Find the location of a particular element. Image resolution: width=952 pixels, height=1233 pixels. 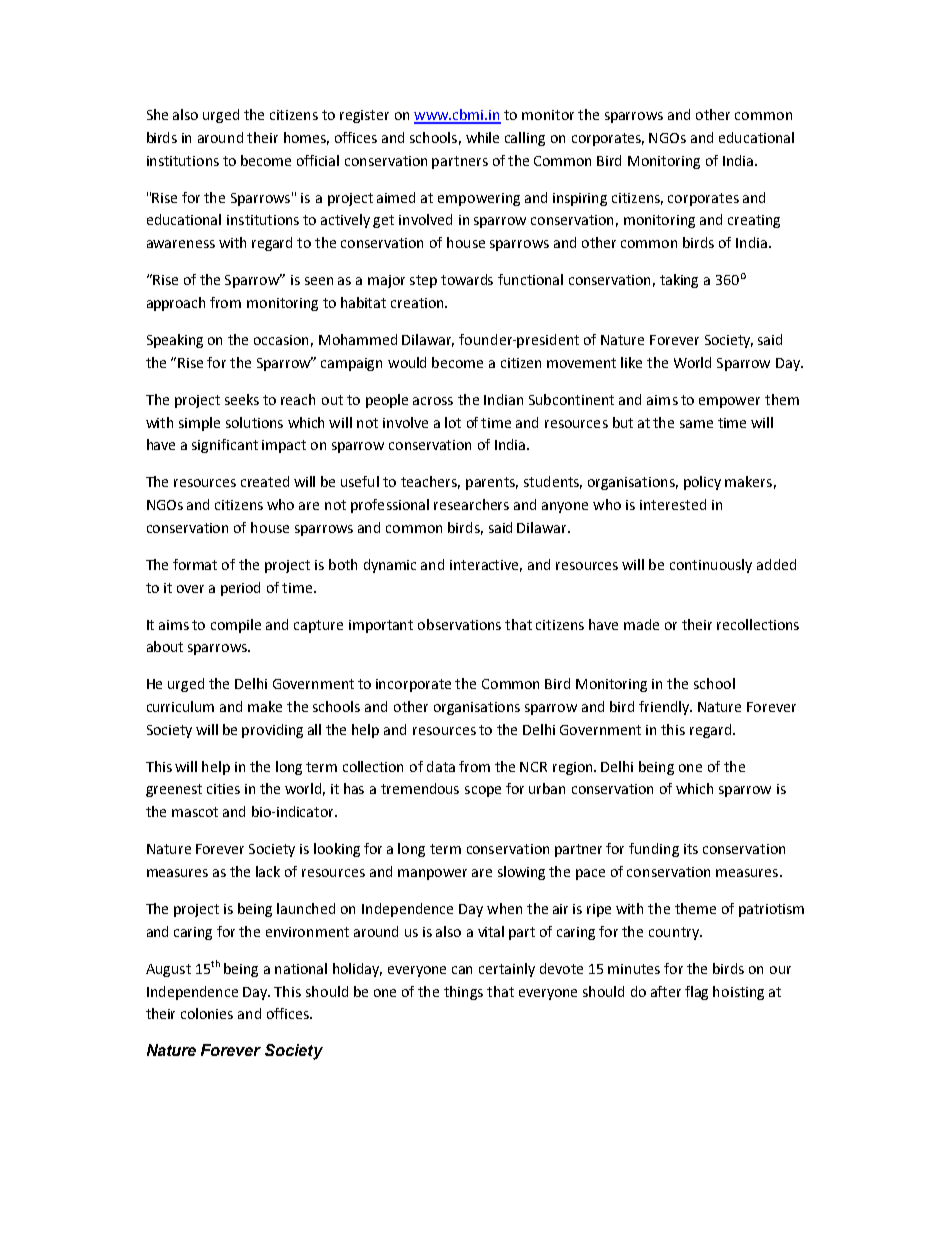

homes is located at coordinates (306, 138).
